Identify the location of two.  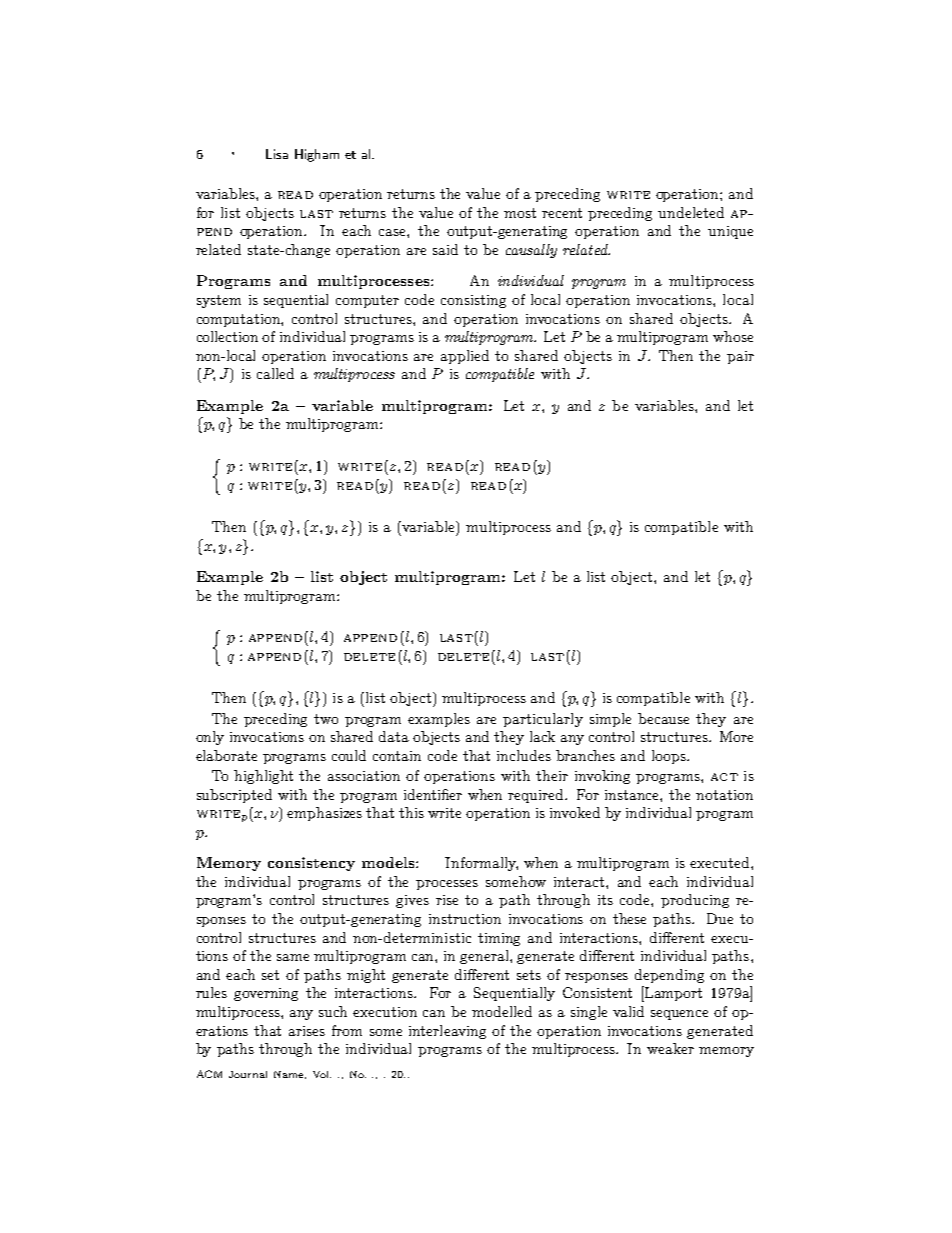
(326, 719).
